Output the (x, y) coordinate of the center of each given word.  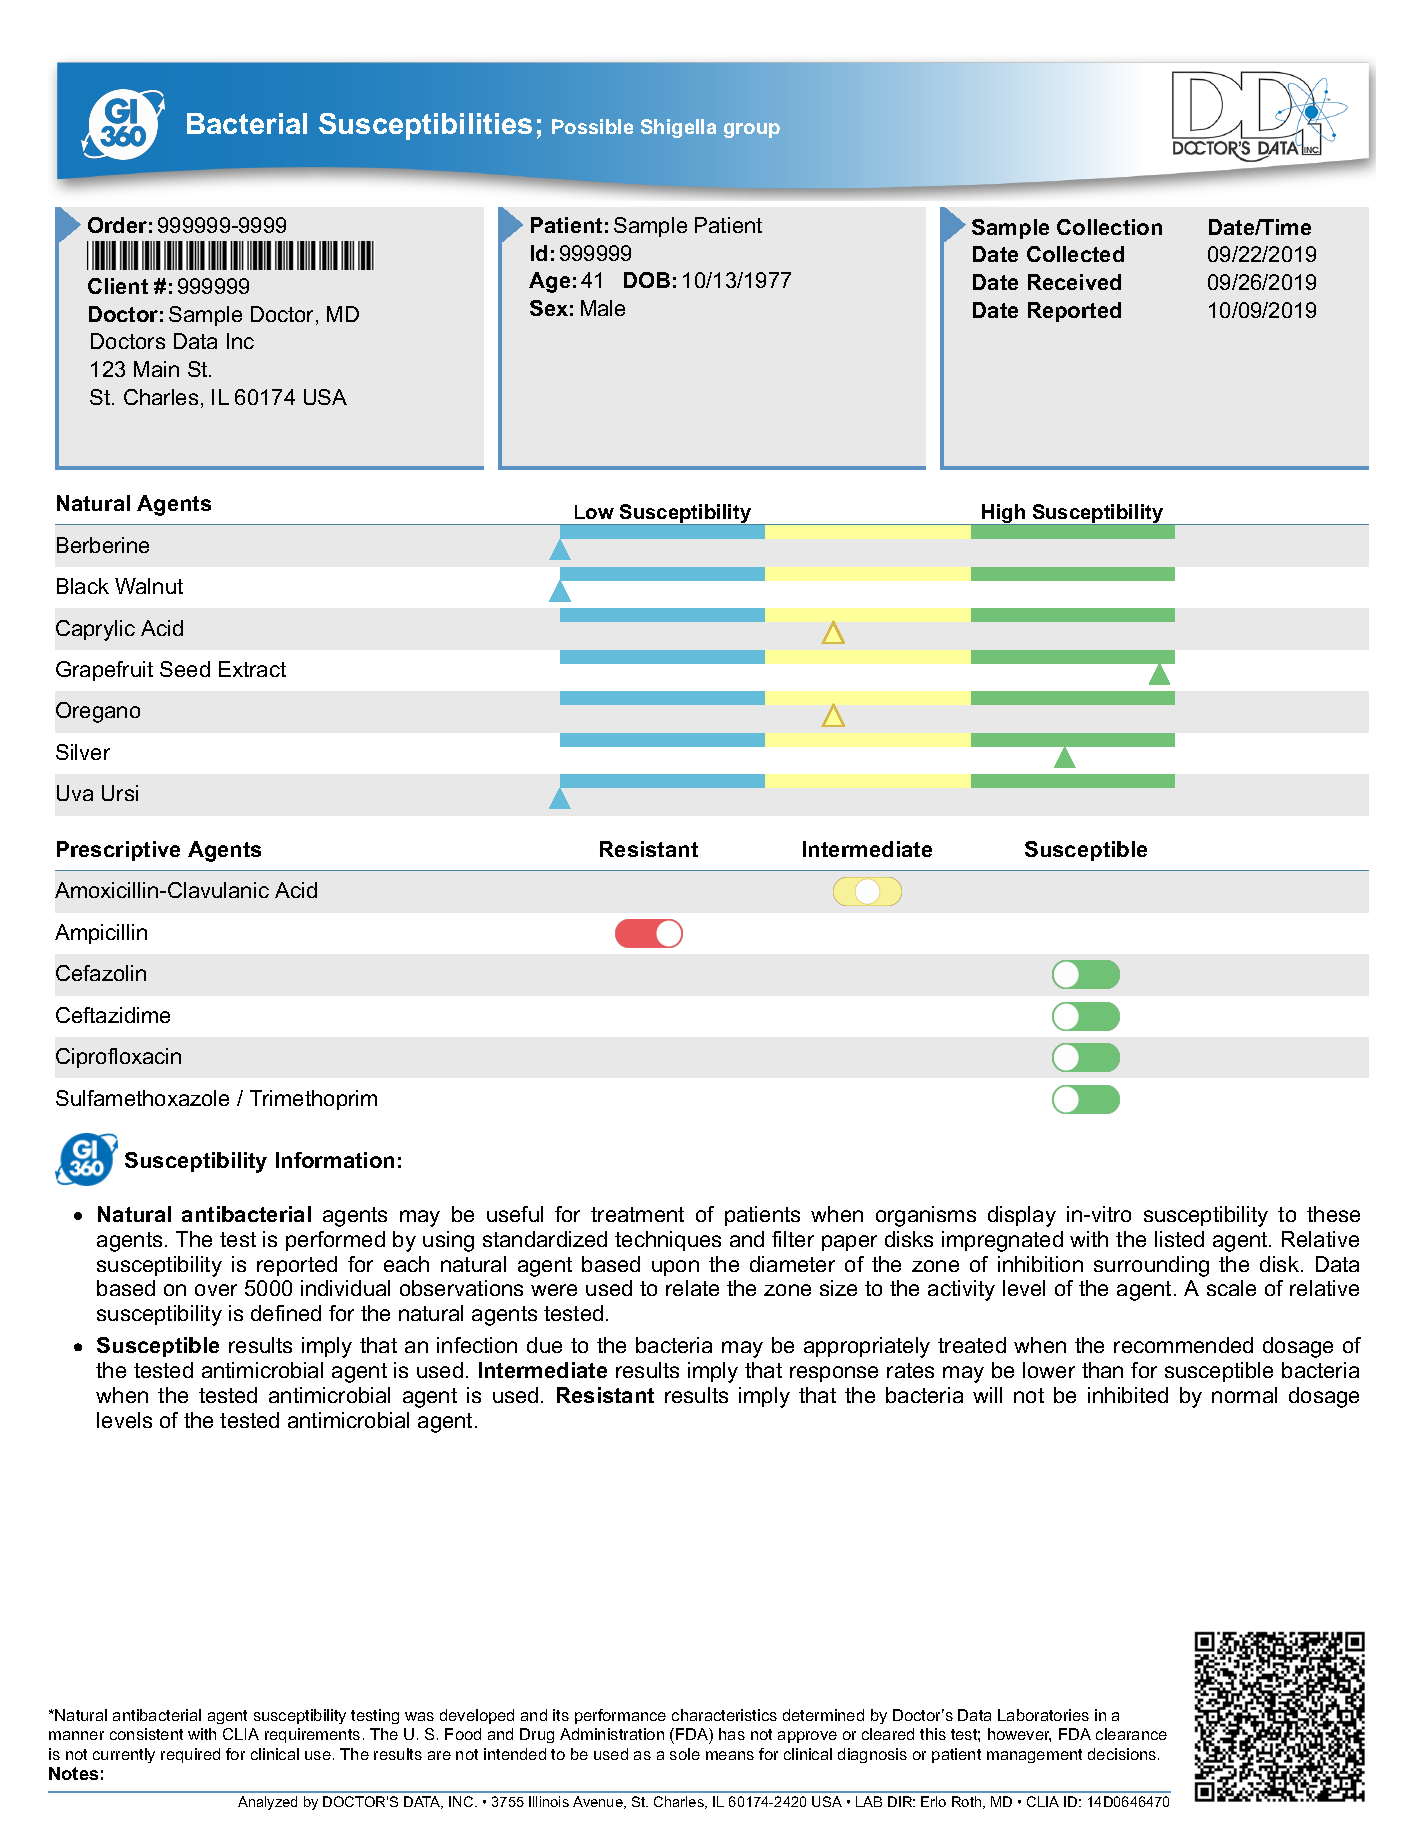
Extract (252, 669)
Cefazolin (101, 973)
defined (286, 1313)
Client (118, 286)
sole (685, 1754)
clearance (1131, 1734)
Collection (1109, 227)
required (190, 1755)
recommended (1183, 1345)
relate (692, 1288)
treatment (637, 1214)
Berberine (103, 545)
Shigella (678, 128)
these (1333, 1214)
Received (1074, 282)
